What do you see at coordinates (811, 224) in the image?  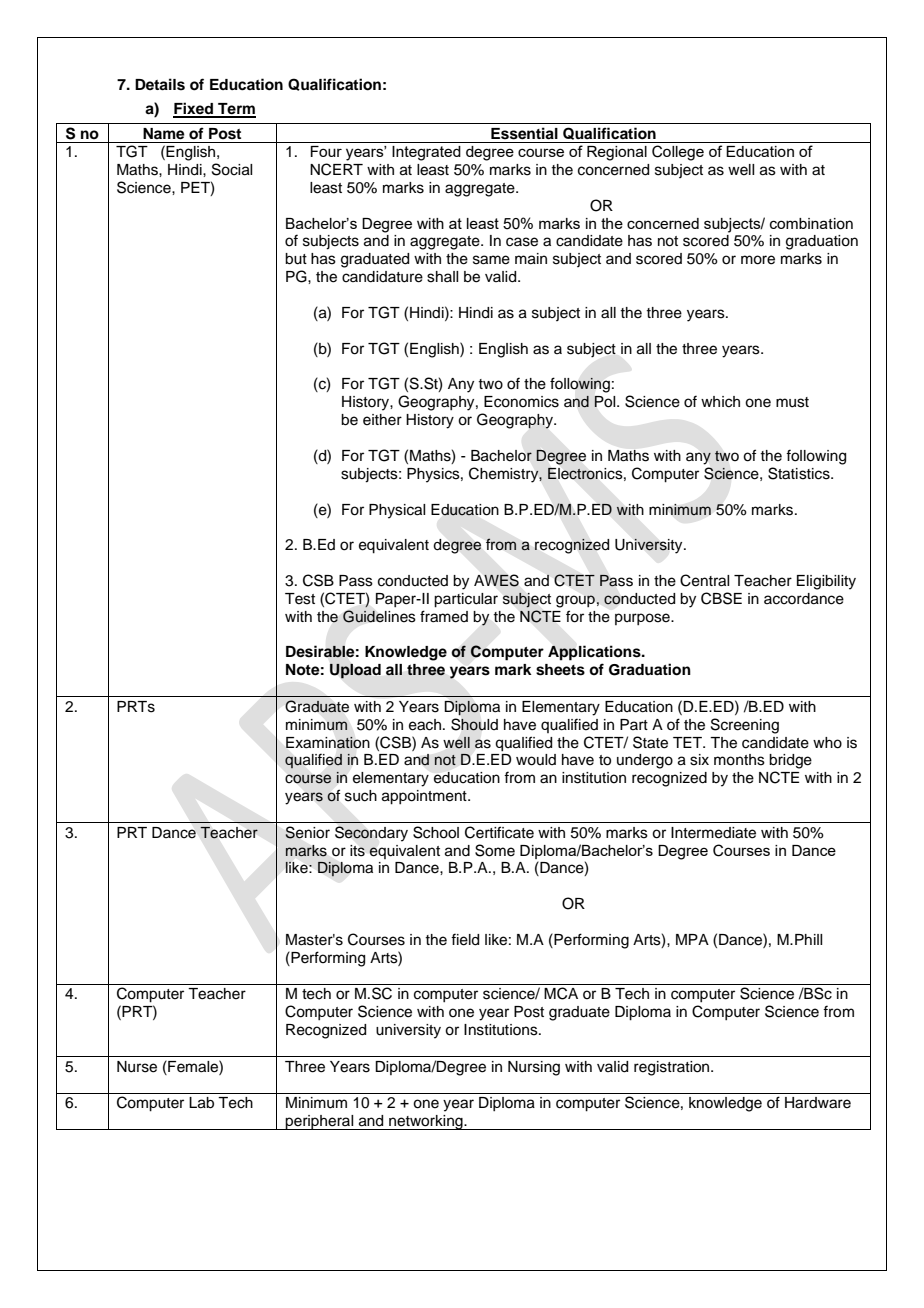 I see `combination` at bounding box center [811, 224].
